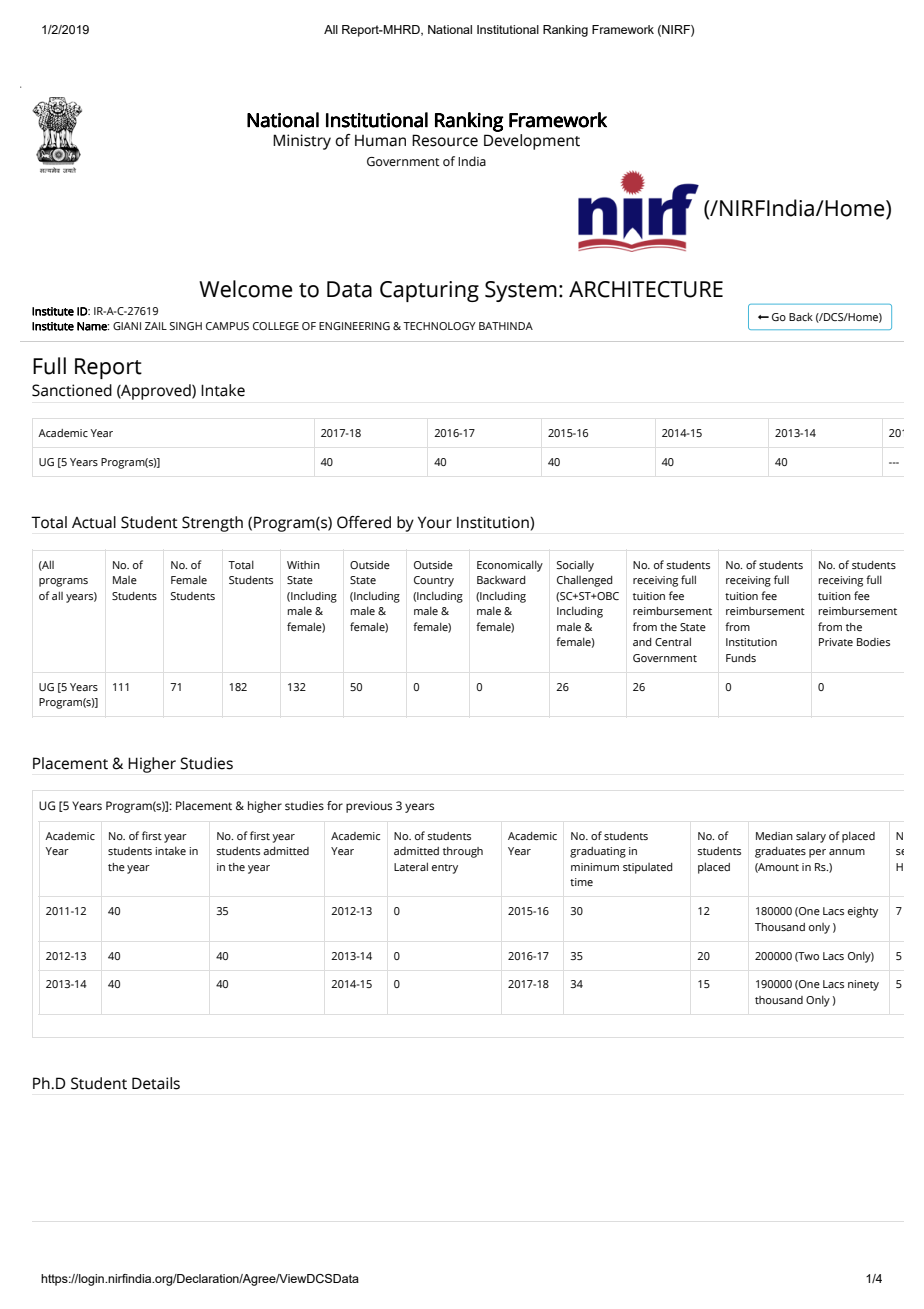 The width and height of the page is (924, 1309). What do you see at coordinates (72, 390) in the page?
I see `Sanctioned` at bounding box center [72, 390].
